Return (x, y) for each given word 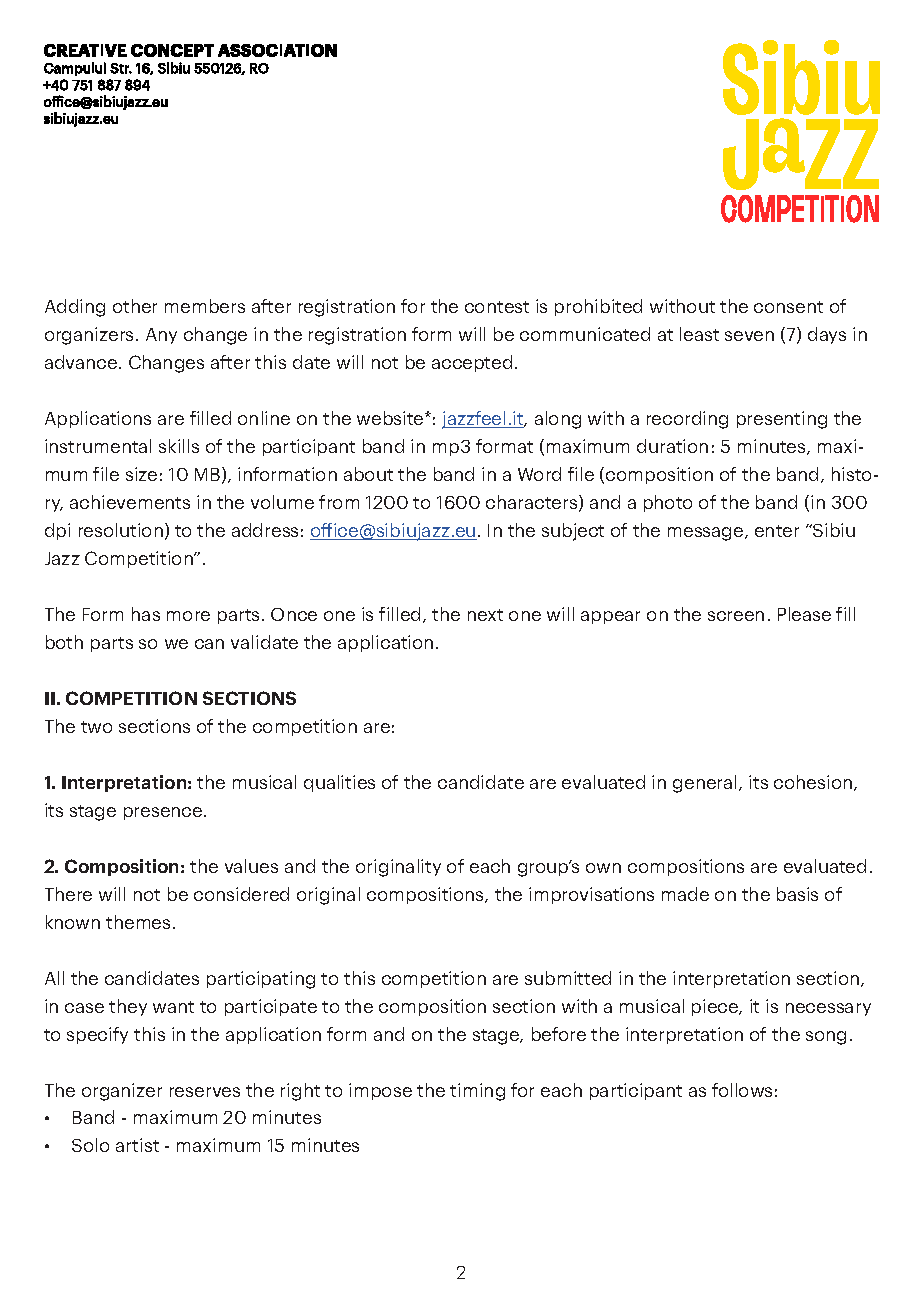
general (704, 784)
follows (742, 1090)
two (96, 727)
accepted (472, 363)
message (707, 534)
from (339, 502)
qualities (339, 783)
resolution (121, 530)
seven (749, 336)
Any (161, 336)
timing (477, 1092)
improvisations (591, 895)
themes (138, 922)
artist (137, 1145)
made (685, 894)
